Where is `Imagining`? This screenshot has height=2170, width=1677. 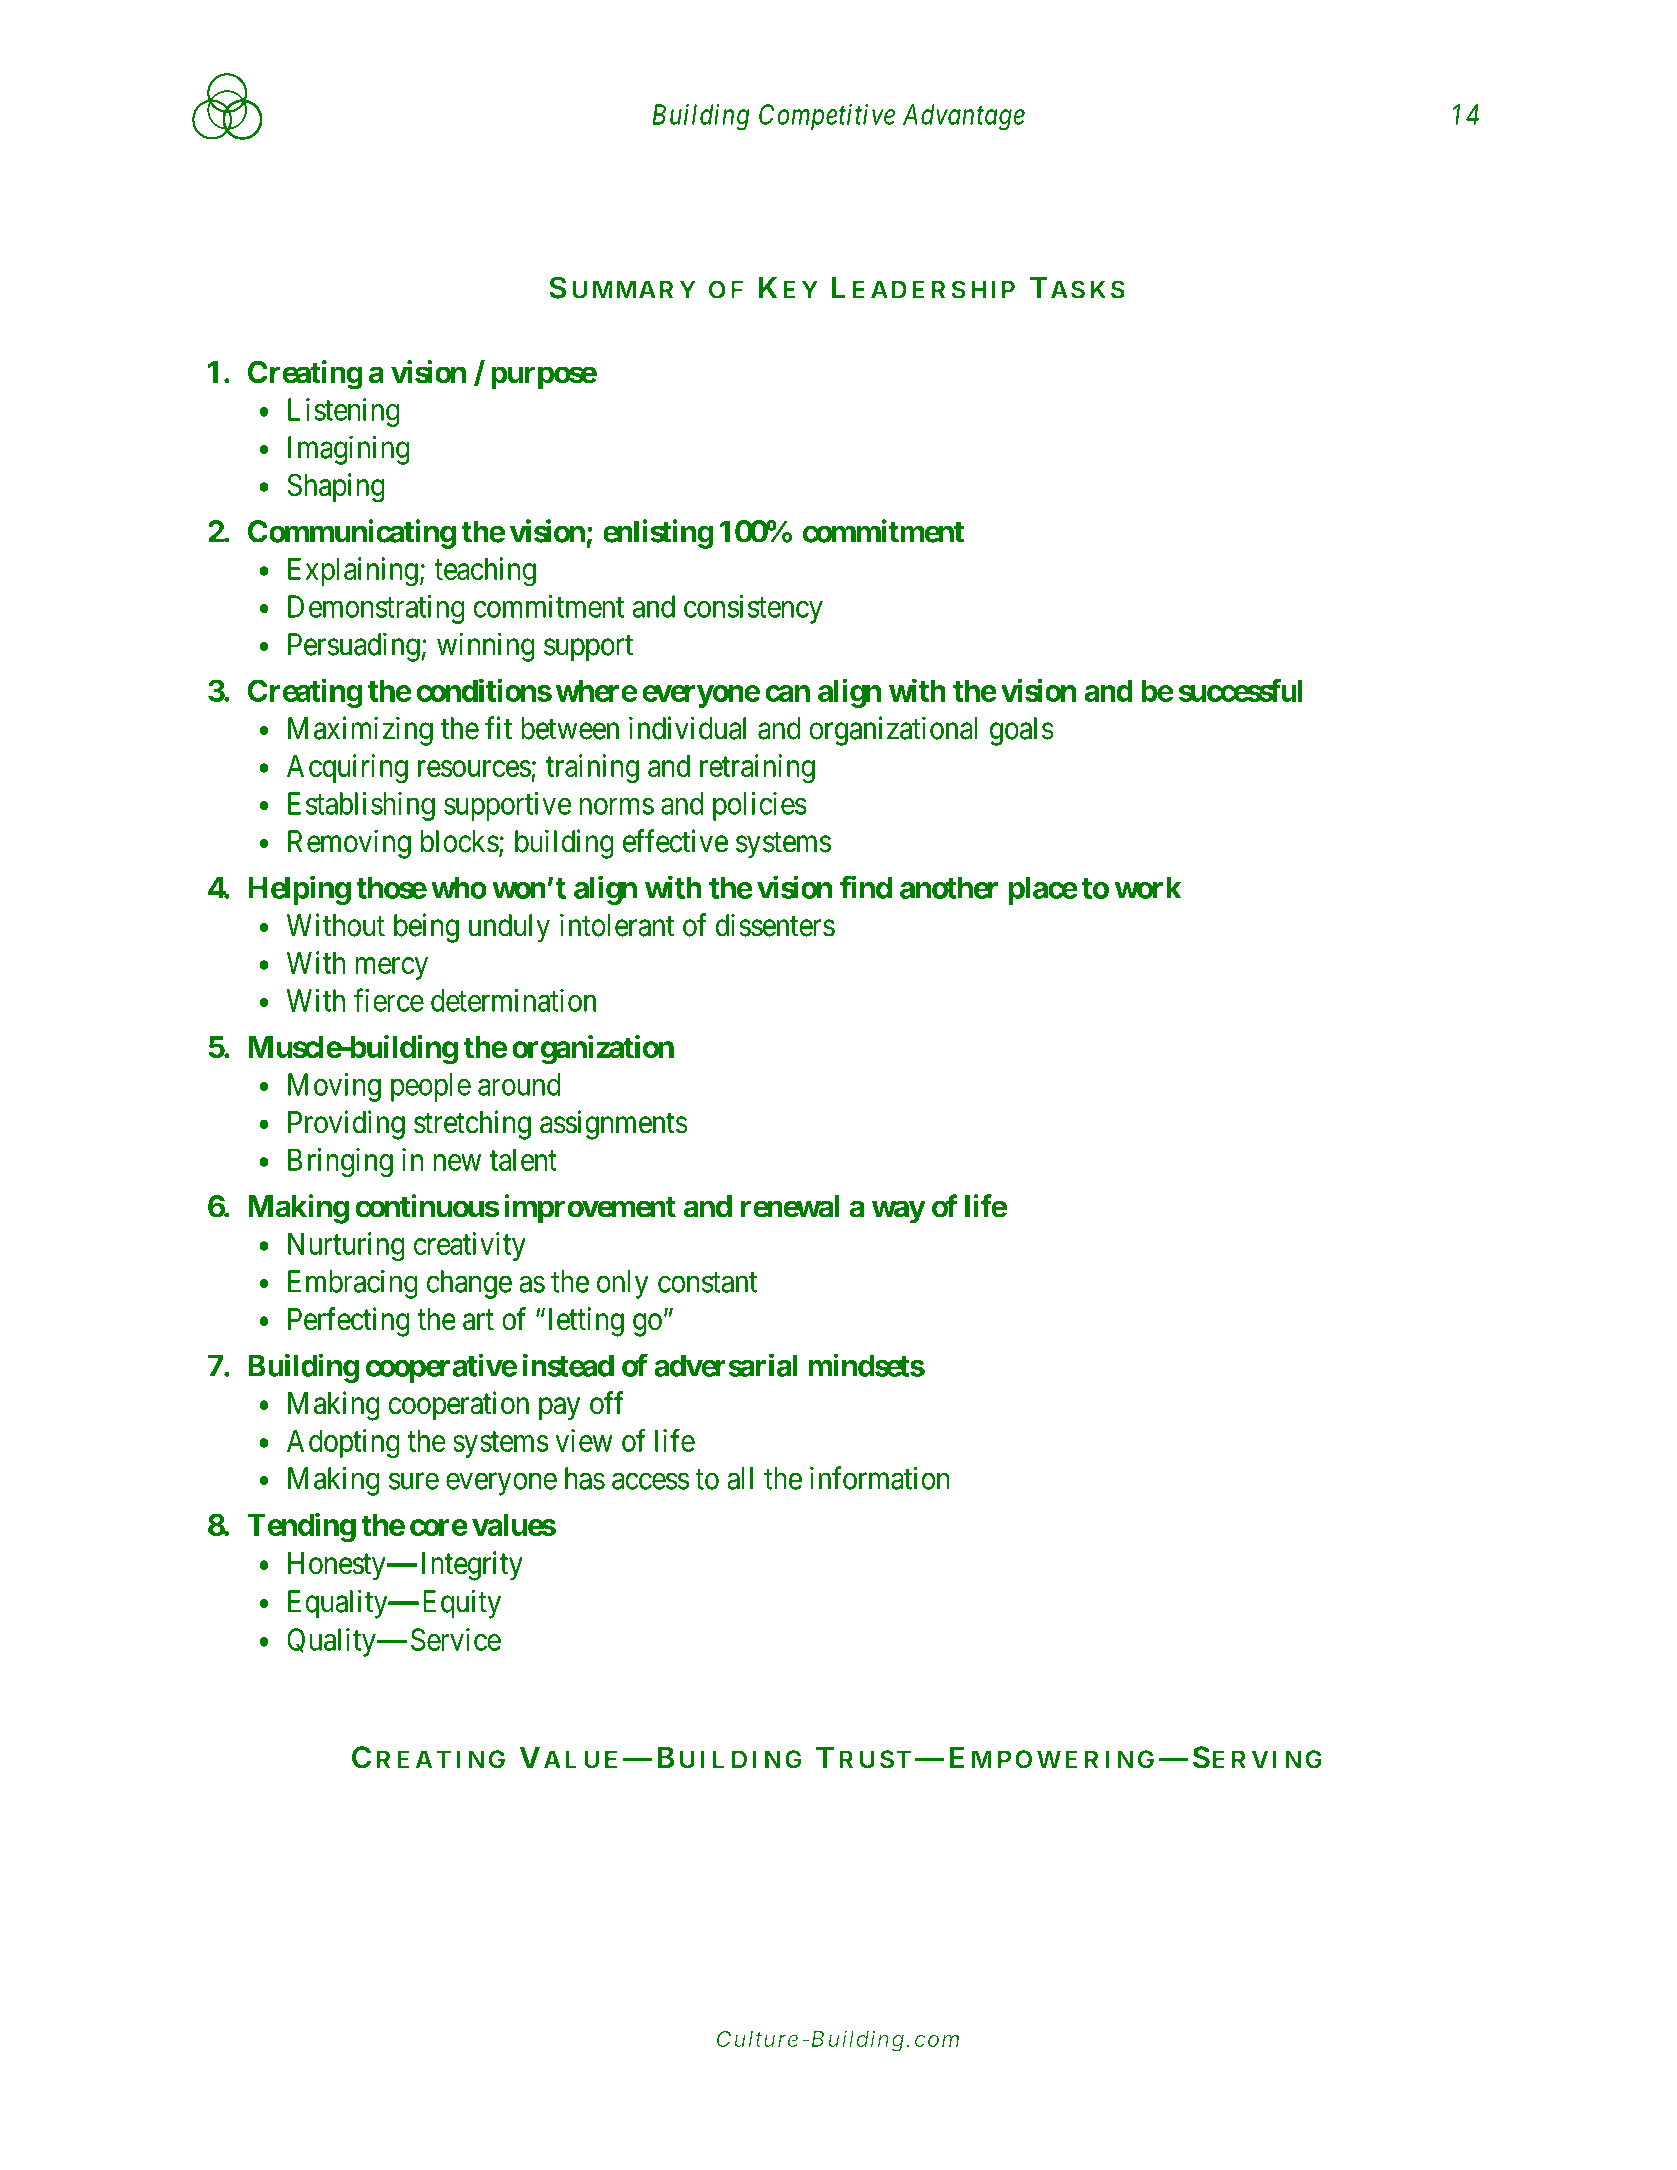 Imagining is located at coordinates (349, 450).
